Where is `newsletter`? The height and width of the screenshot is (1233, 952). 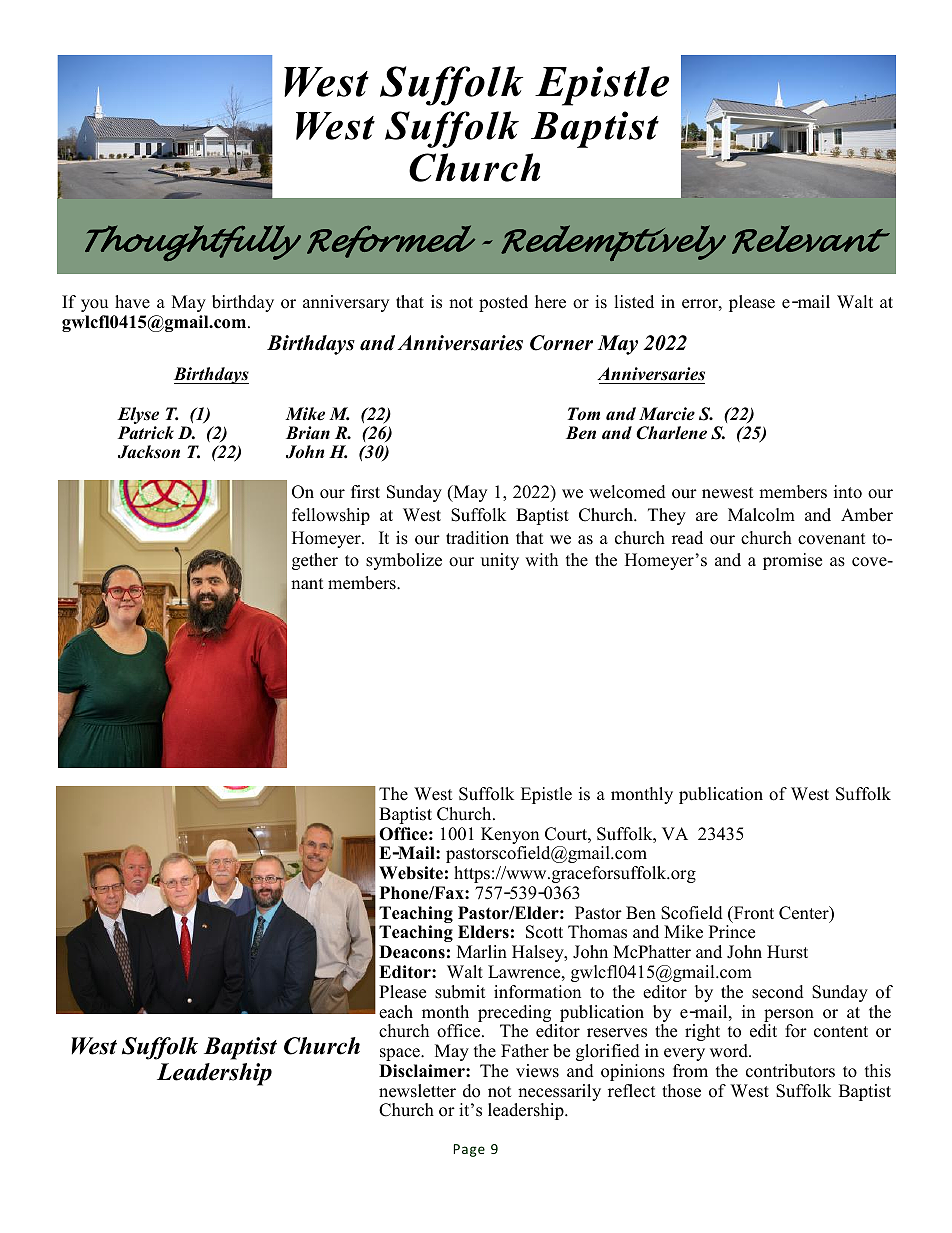 newsletter is located at coordinates (417, 1091).
